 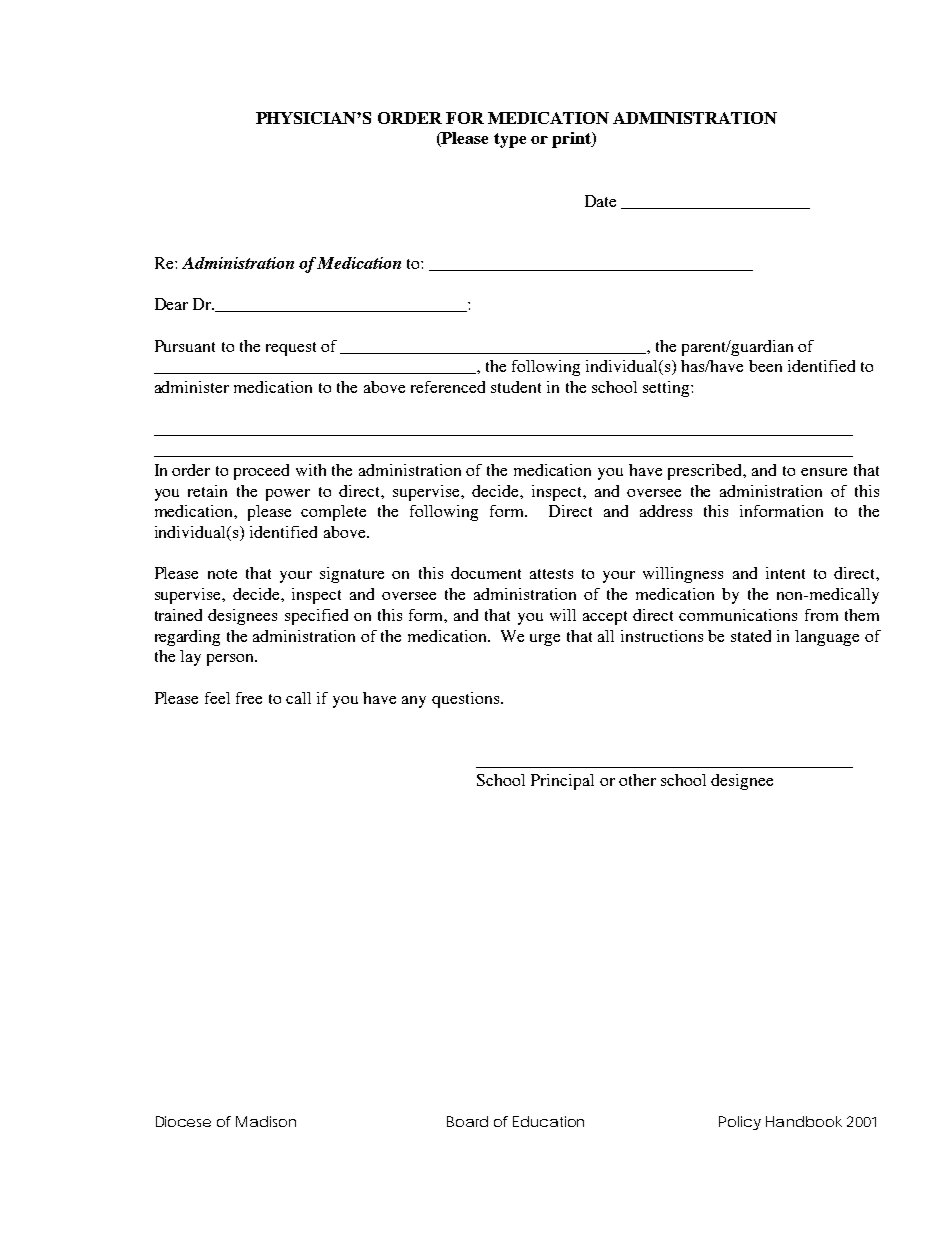 What do you see at coordinates (249, 698) in the image?
I see `free` at bounding box center [249, 698].
